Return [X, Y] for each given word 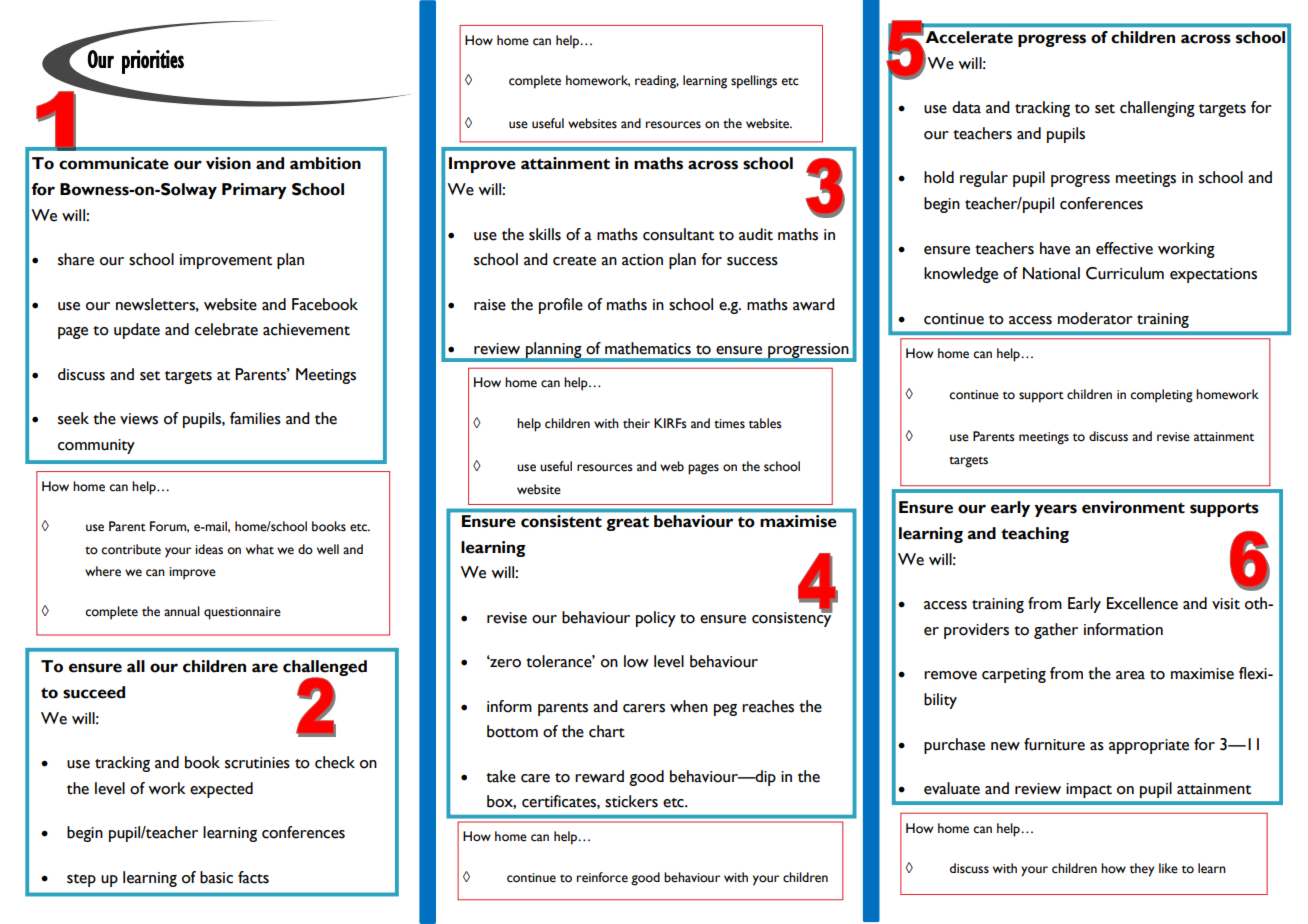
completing [1161, 396]
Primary [254, 191]
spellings [754, 82]
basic [216, 877]
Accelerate [969, 37]
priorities [153, 62]
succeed [94, 692]
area [1130, 675]
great [627, 523]
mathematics [648, 348]
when [689, 706]
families [255, 418]
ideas [209, 549]
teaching [1035, 535]
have [1055, 248]
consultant [678, 234]
